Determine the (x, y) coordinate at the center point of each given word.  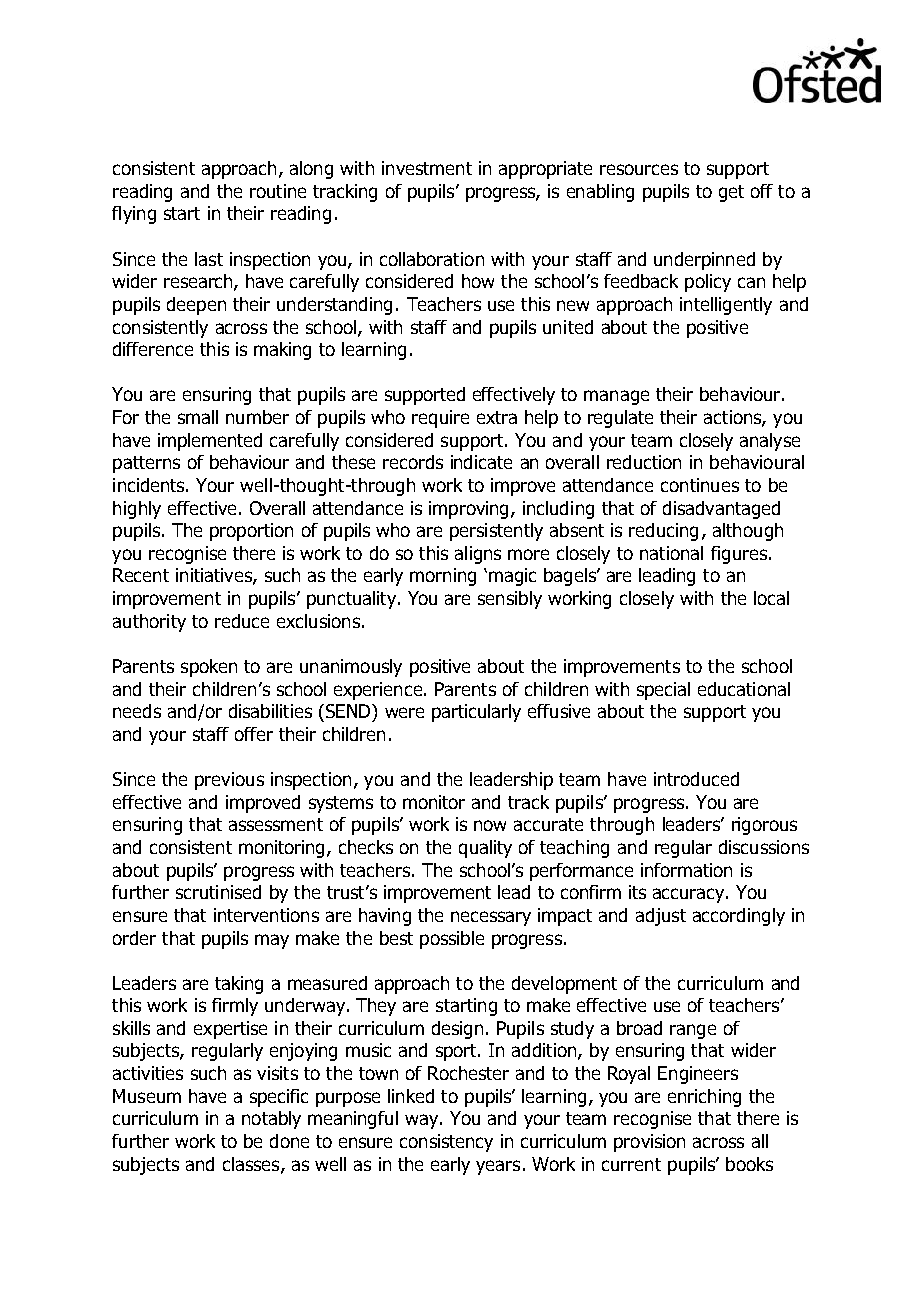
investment (427, 168)
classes (252, 1165)
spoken (209, 668)
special (663, 691)
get (731, 193)
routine (278, 191)
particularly (476, 713)
